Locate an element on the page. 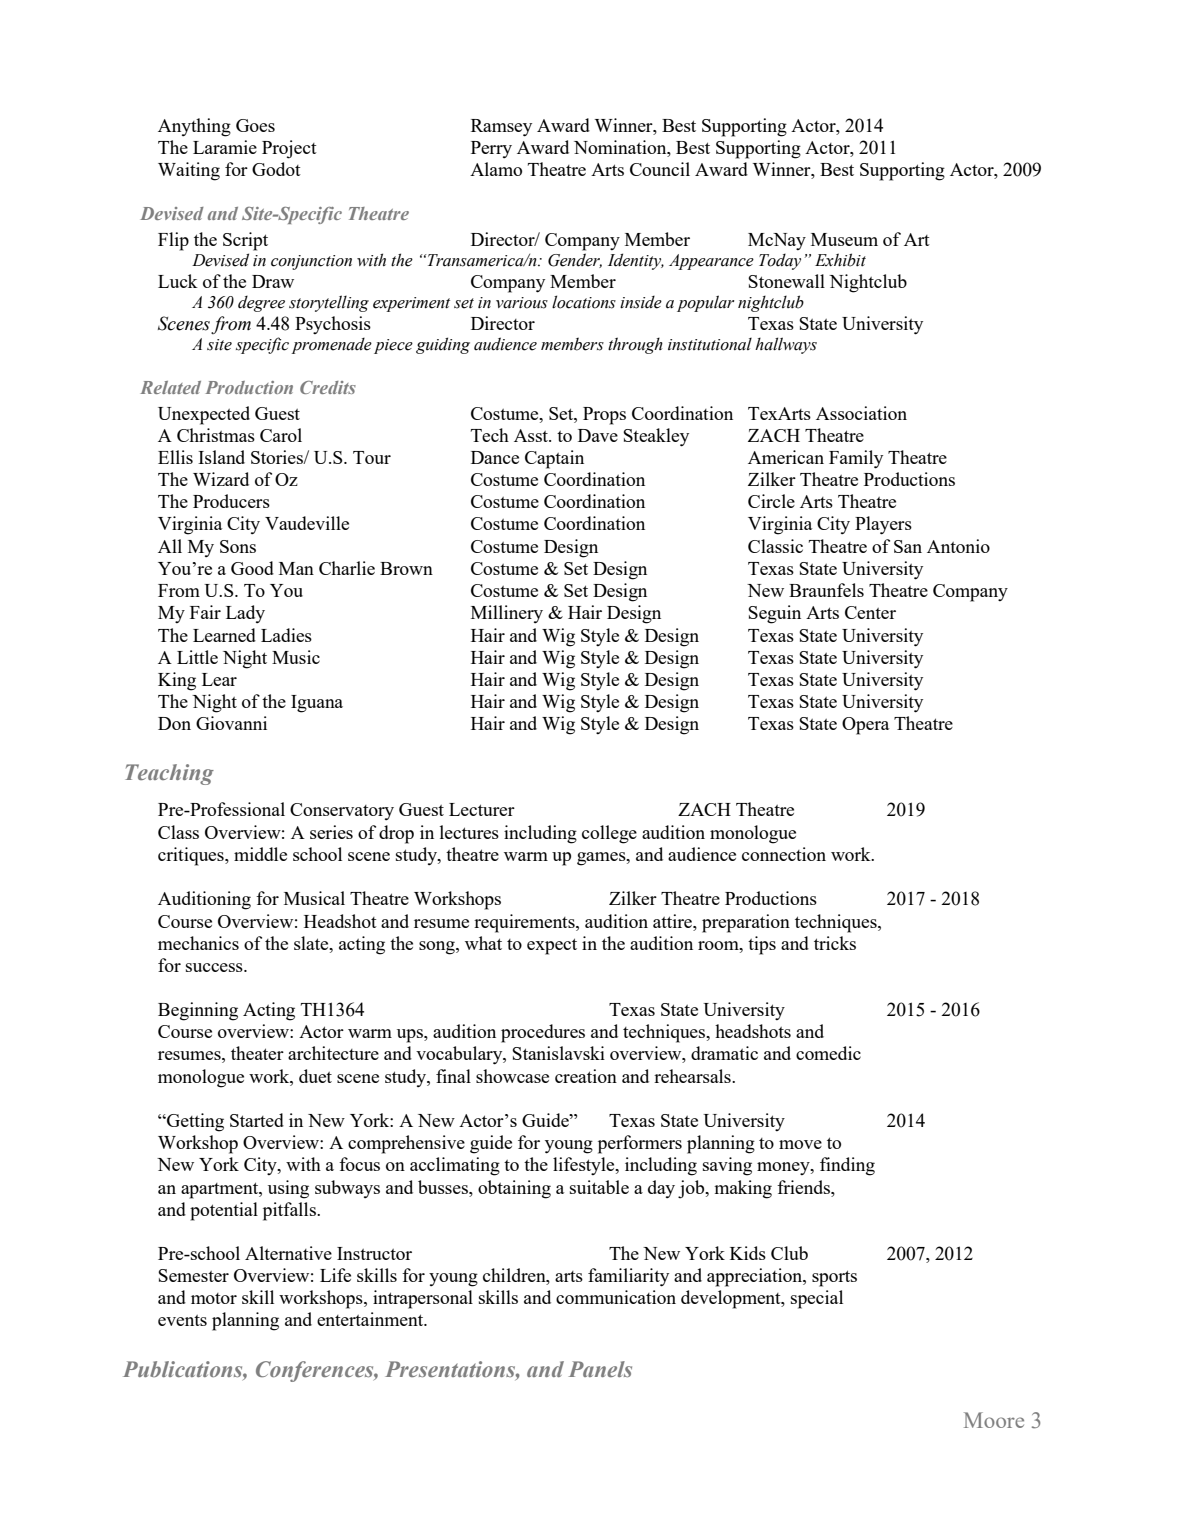 This page has height=1527, width=1180. events is located at coordinates (182, 1320).
